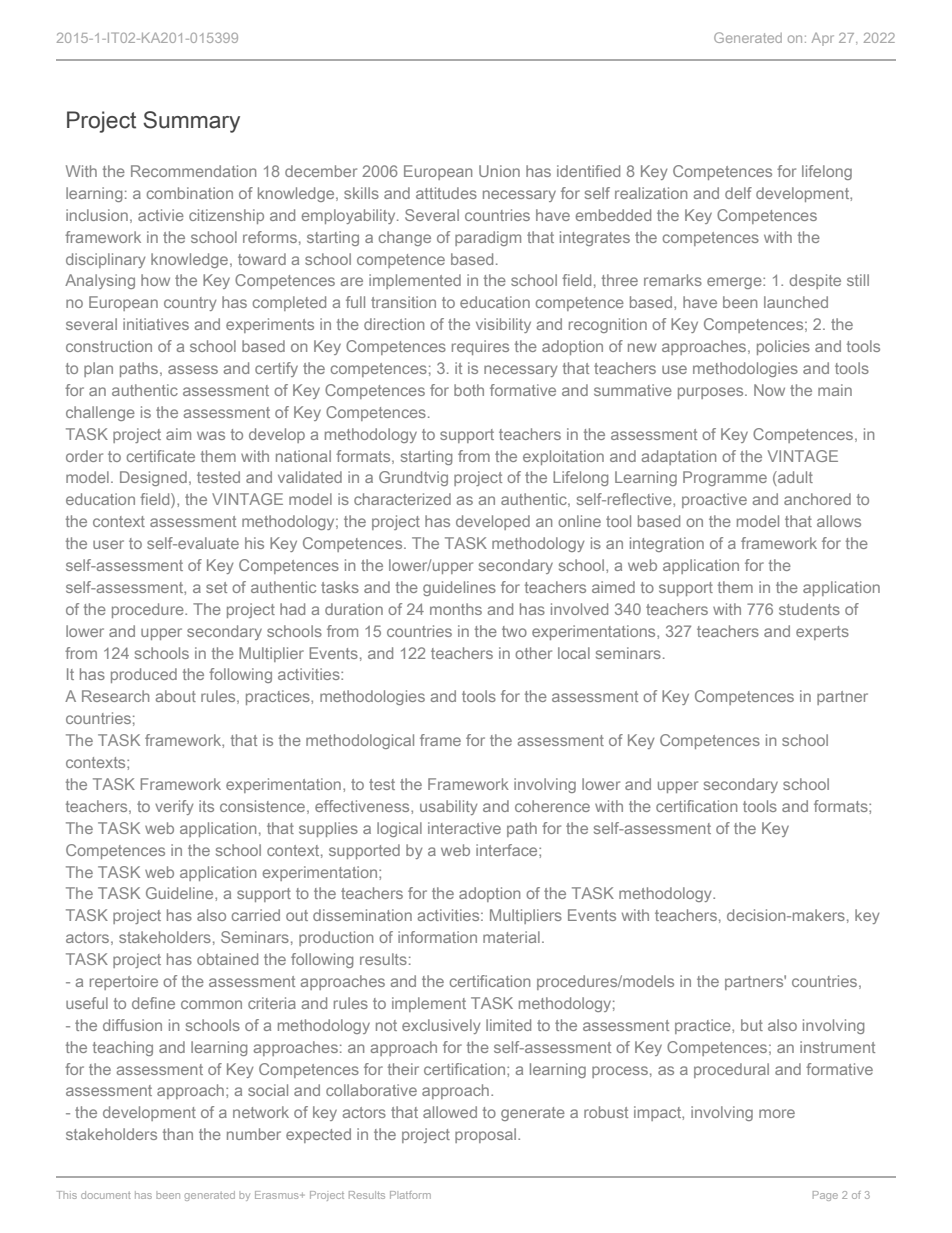 The height and width of the page is (1233, 952). What do you see at coordinates (480, 347) in the page?
I see `requires` at bounding box center [480, 347].
